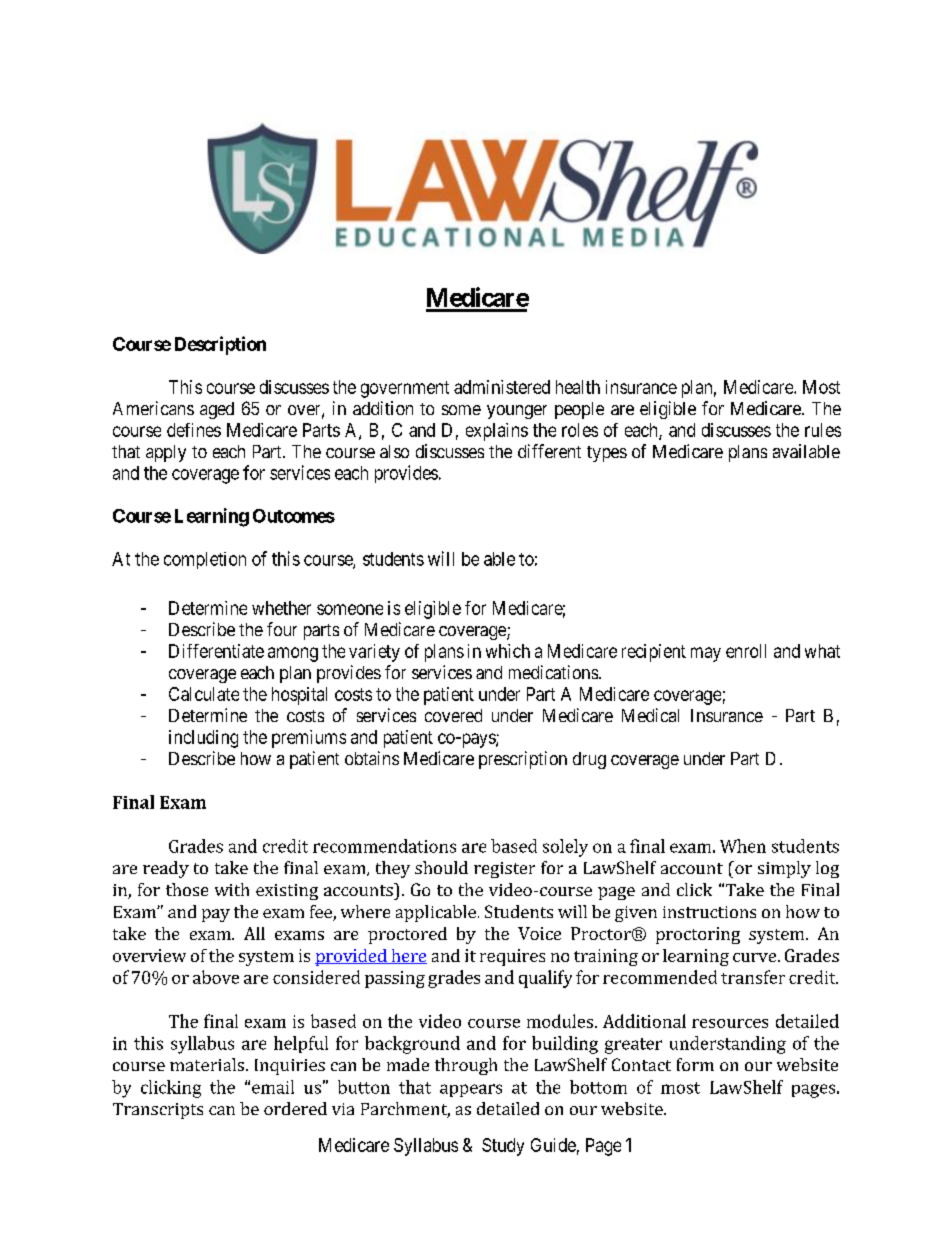 Image resolution: width=952 pixels, height=1233 pixels. What do you see at coordinates (502, 387) in the screenshot?
I see `administered` at bounding box center [502, 387].
